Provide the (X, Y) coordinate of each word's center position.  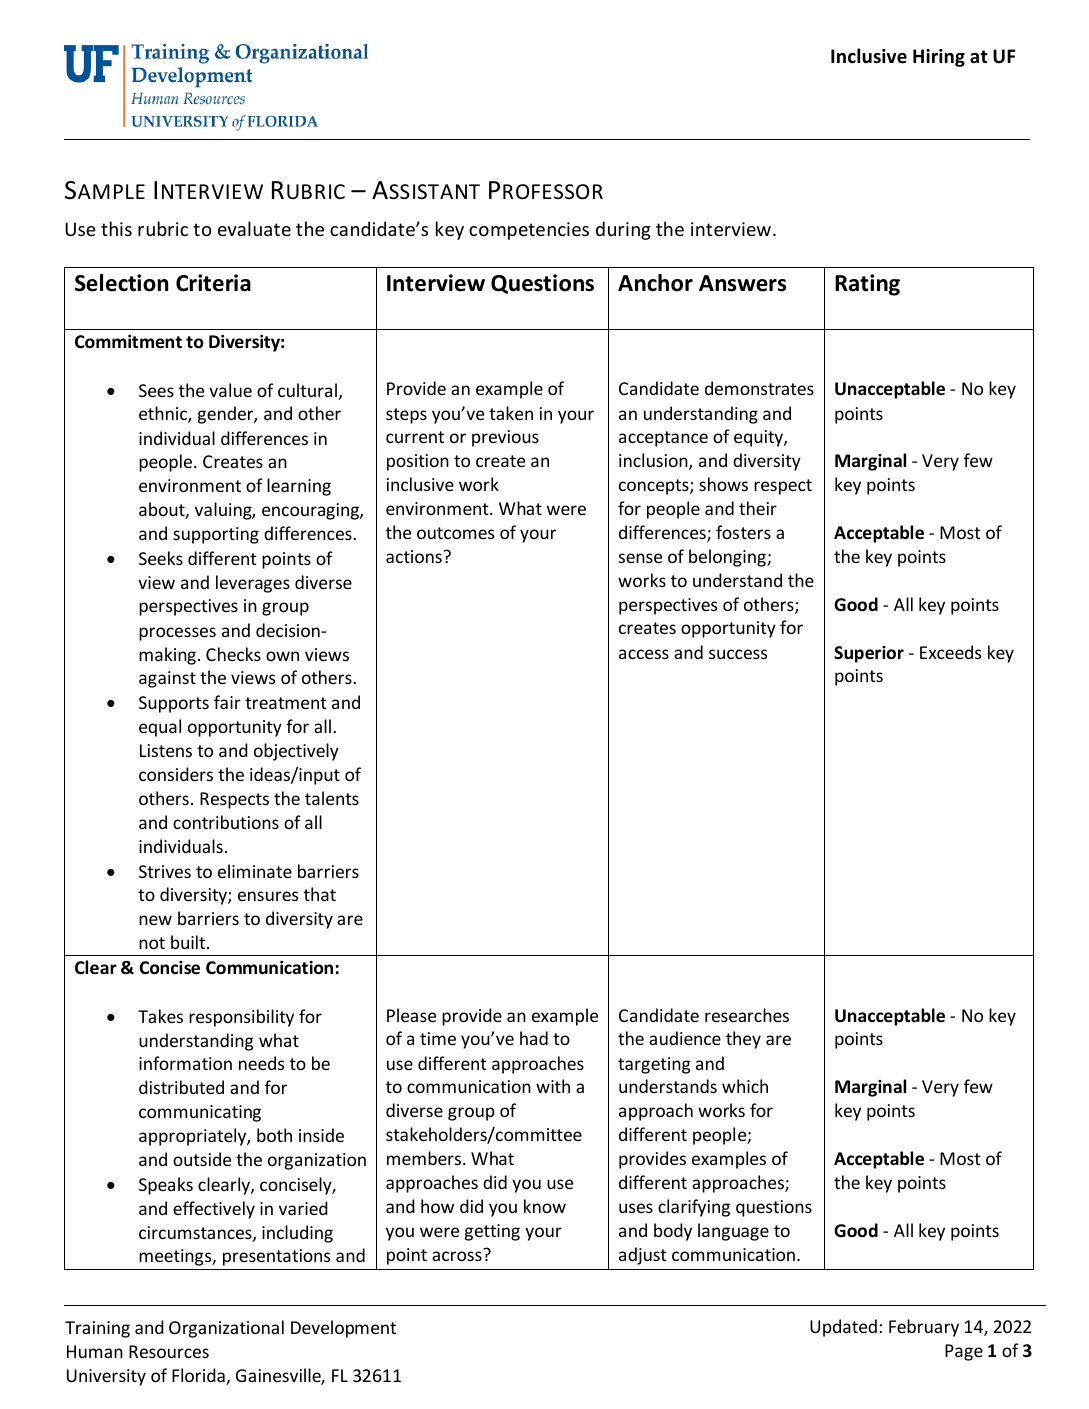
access (644, 654)
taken (511, 413)
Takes (160, 1016)
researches (747, 1015)
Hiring (939, 58)
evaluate (254, 228)
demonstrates (759, 388)
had (534, 1038)
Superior (869, 654)
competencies (529, 231)
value (230, 390)
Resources (169, 1351)
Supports (174, 704)
